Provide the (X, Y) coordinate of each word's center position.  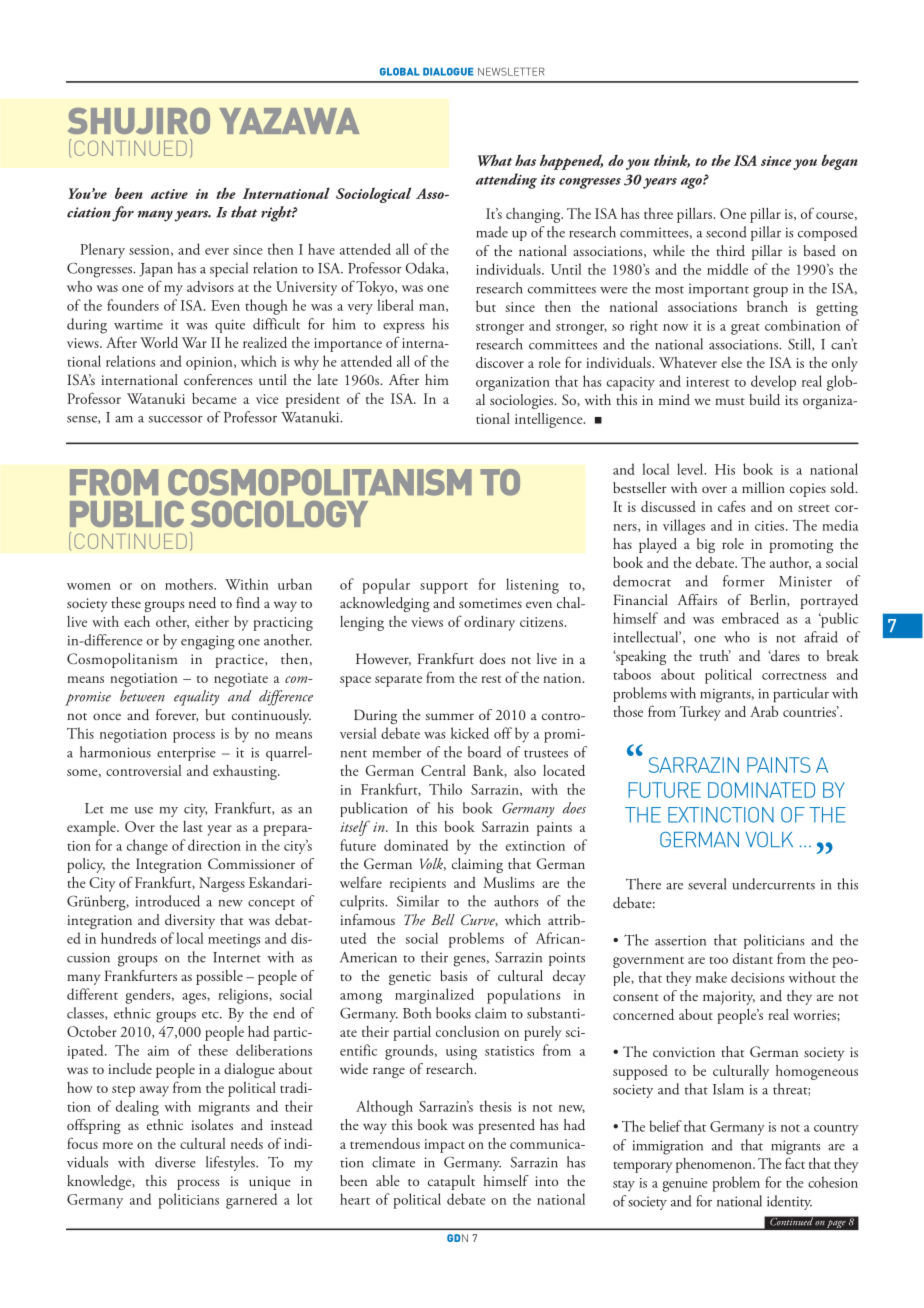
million (763, 487)
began (839, 162)
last (193, 826)
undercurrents (773, 884)
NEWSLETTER (511, 71)
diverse (175, 1162)
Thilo (445, 789)
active (169, 194)
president (313, 400)
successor (176, 419)
